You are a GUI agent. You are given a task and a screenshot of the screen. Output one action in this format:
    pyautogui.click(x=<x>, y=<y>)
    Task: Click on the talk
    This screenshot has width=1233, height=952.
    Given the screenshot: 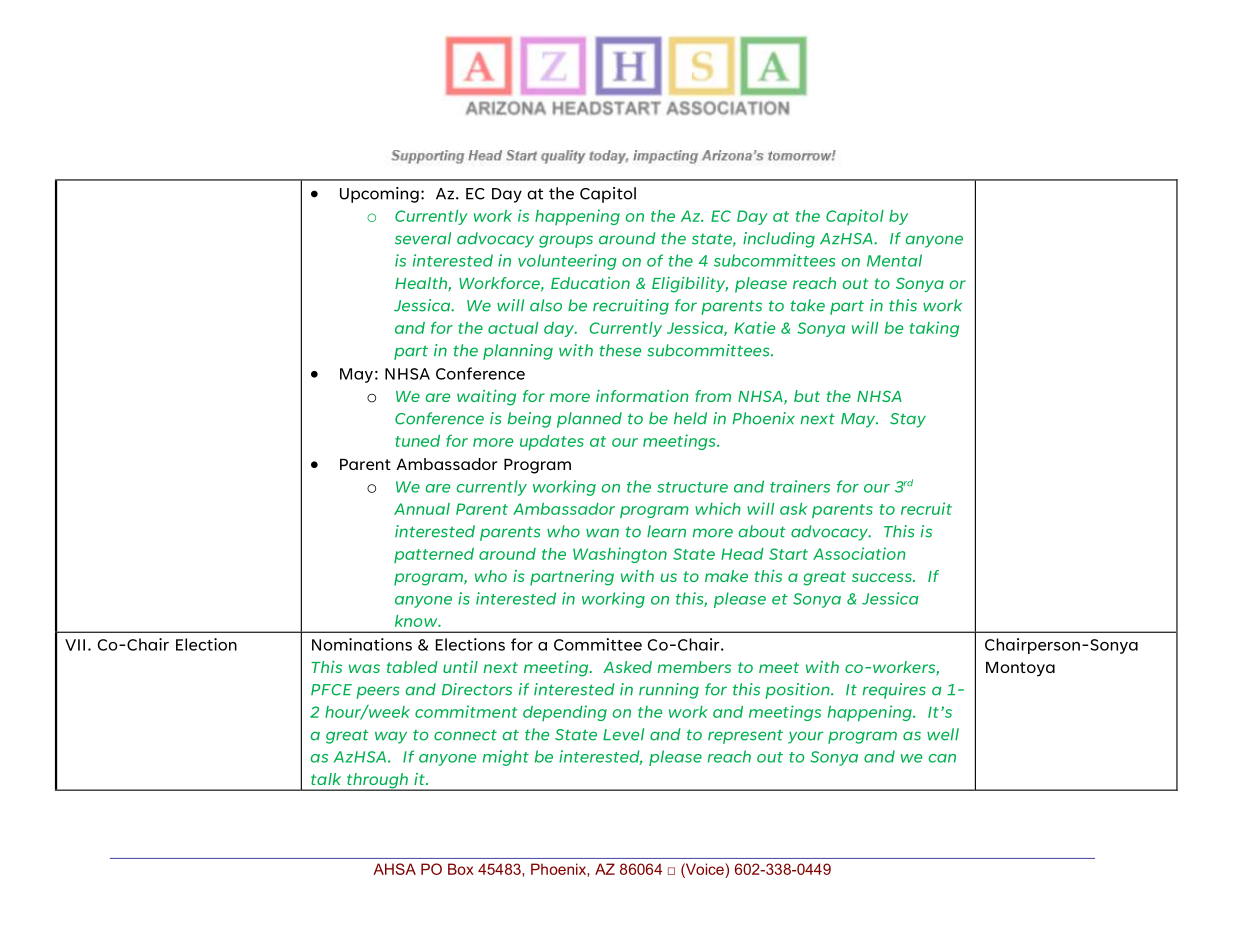 What is the action you would take?
    pyautogui.click(x=326, y=779)
